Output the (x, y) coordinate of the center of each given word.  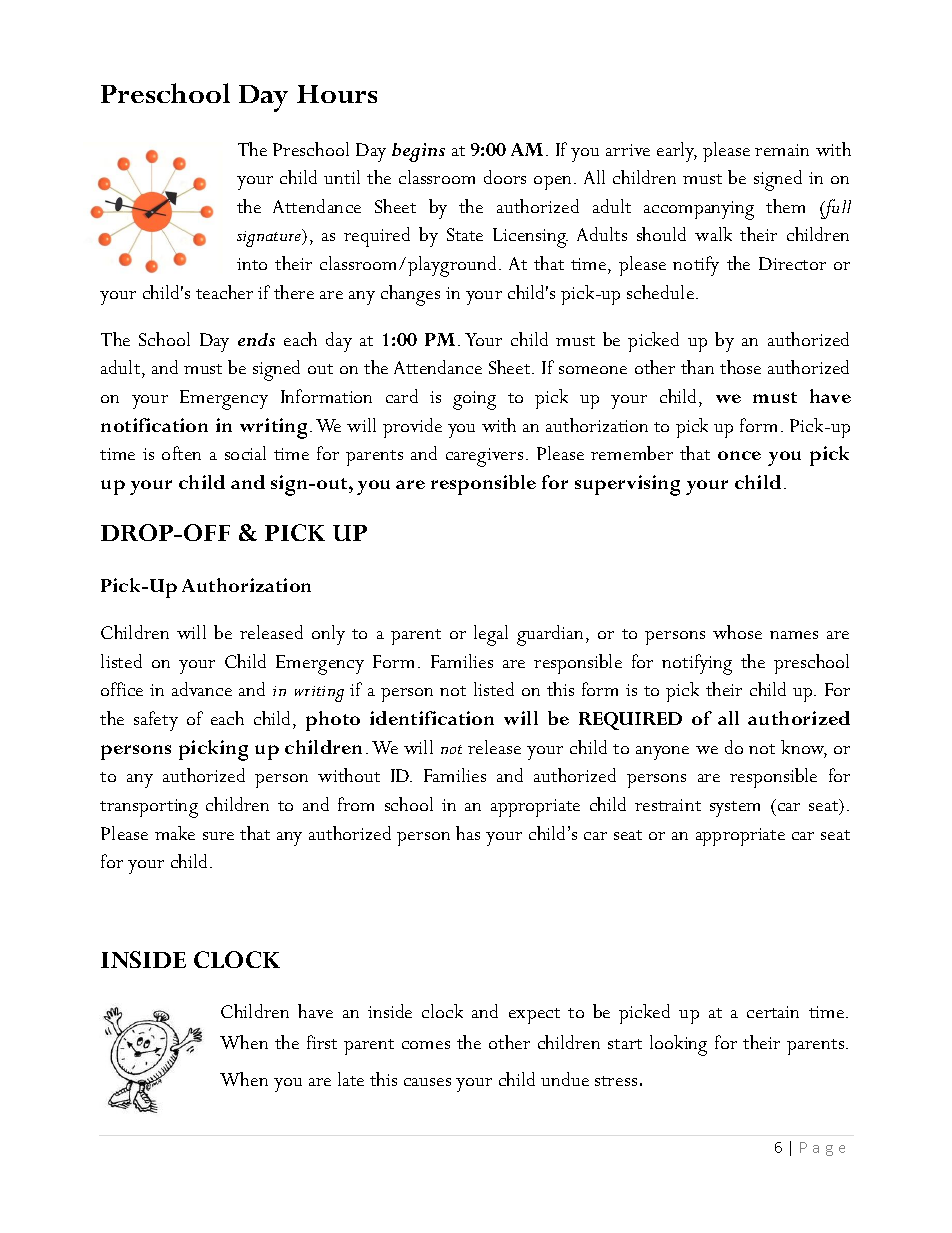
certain (773, 1012)
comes (426, 1045)
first (322, 1042)
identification (432, 718)
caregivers (484, 457)
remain (782, 150)
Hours (337, 94)
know (804, 748)
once (739, 455)
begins (418, 152)
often (181, 453)
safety (156, 721)
